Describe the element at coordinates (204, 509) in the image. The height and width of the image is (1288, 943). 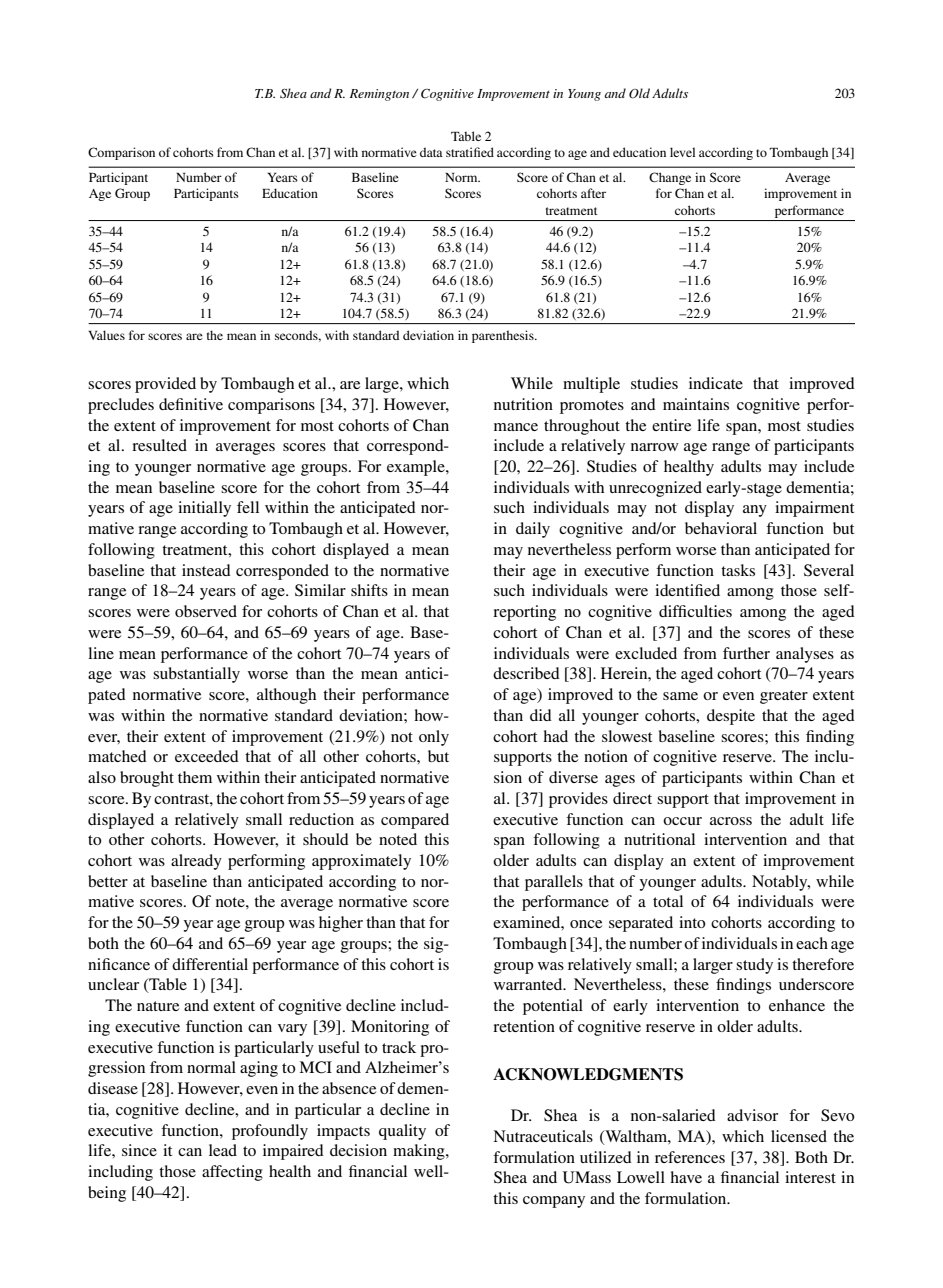
I see `initially` at that location.
